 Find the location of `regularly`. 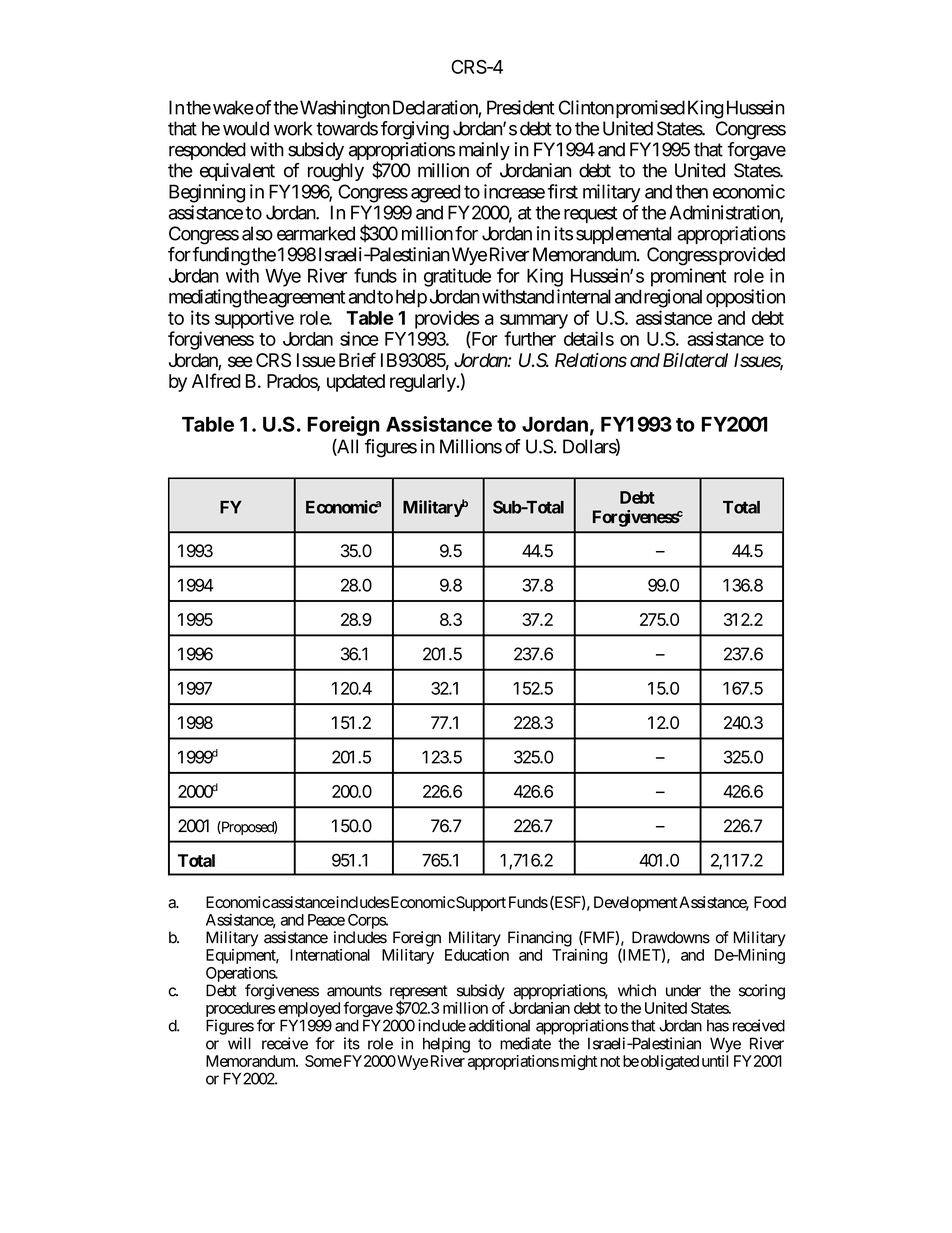

regularly is located at coordinates (423, 383).
